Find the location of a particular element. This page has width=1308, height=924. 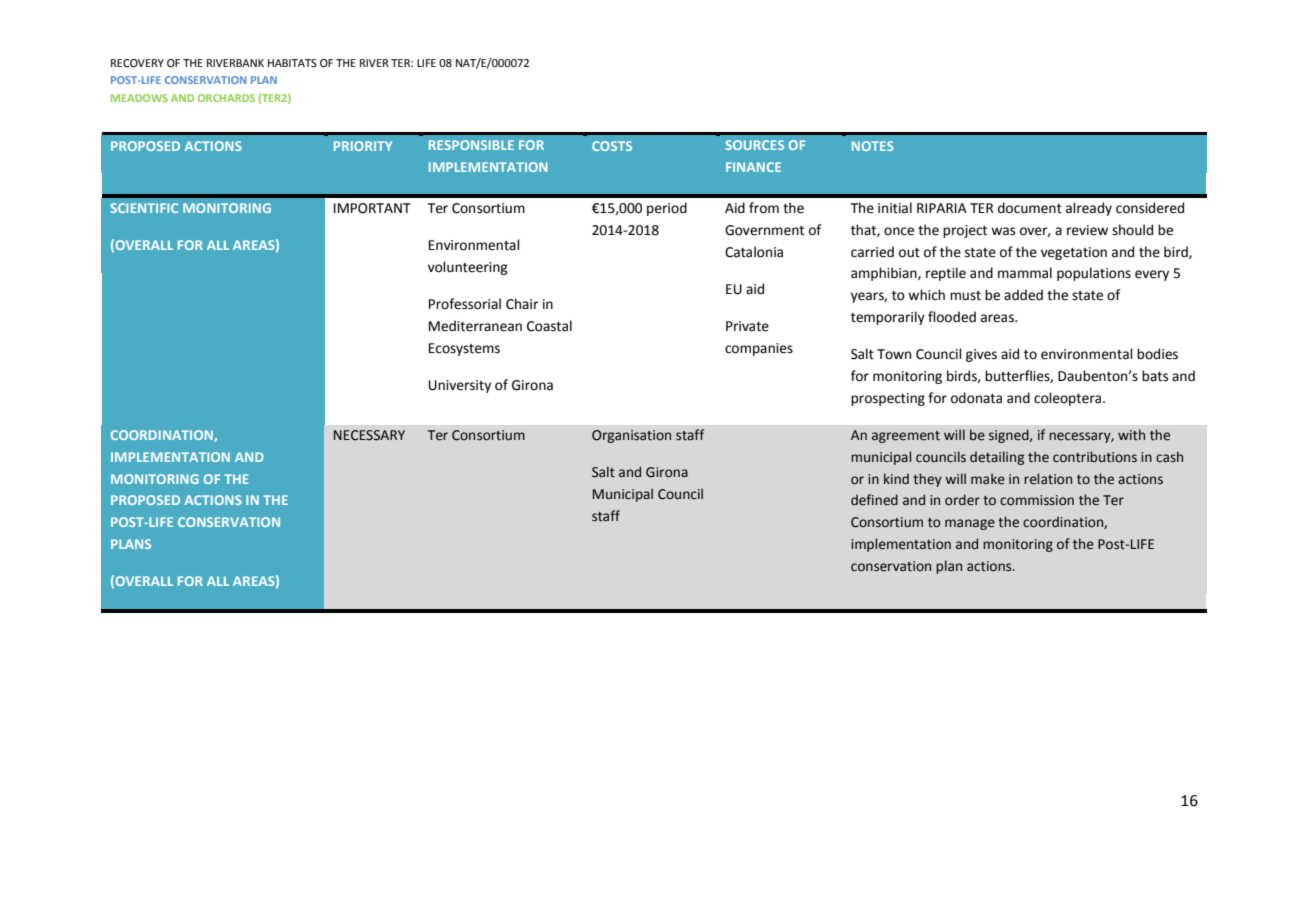

Chair is located at coordinates (522, 304).
